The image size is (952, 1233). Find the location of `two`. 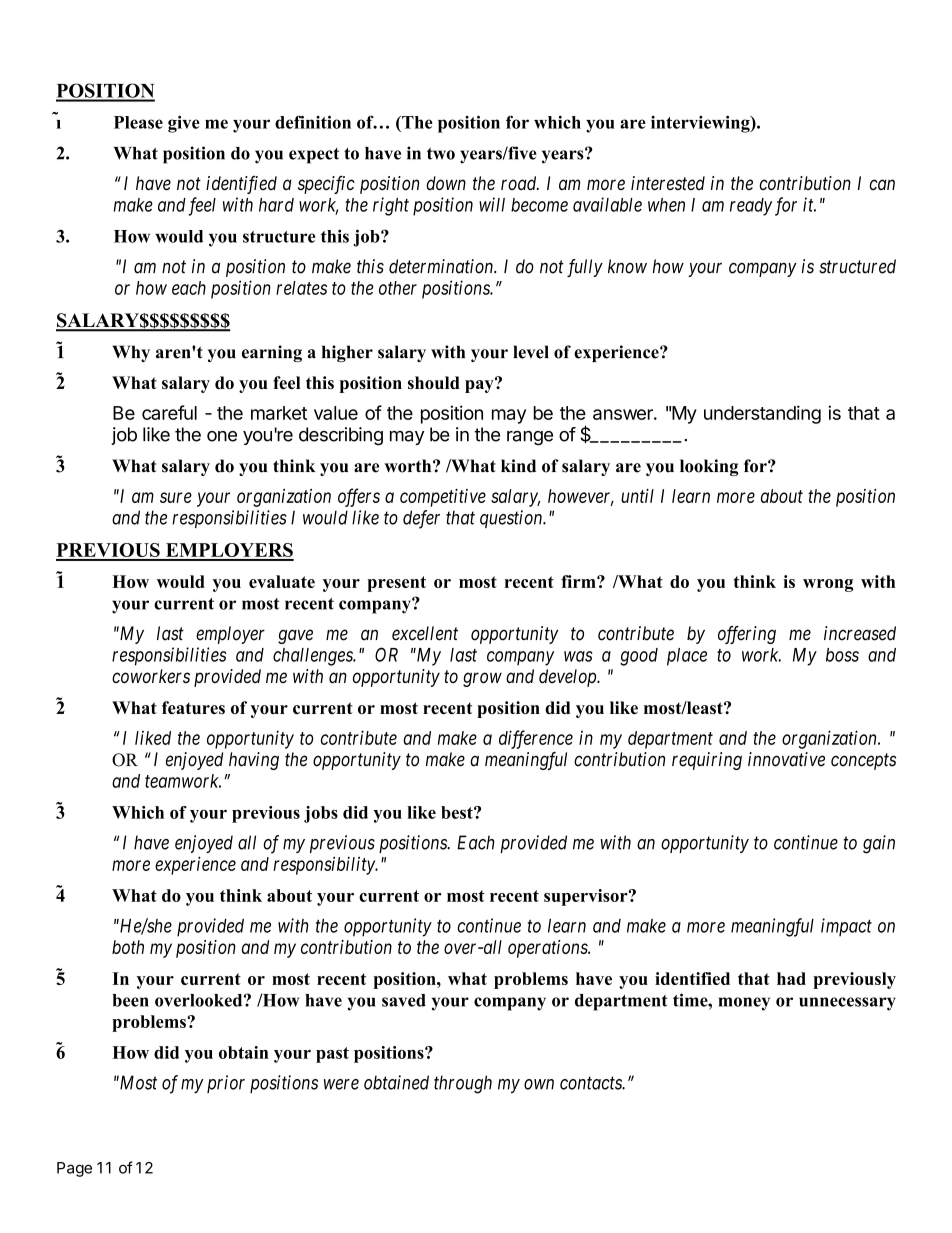

two is located at coordinates (441, 154).
